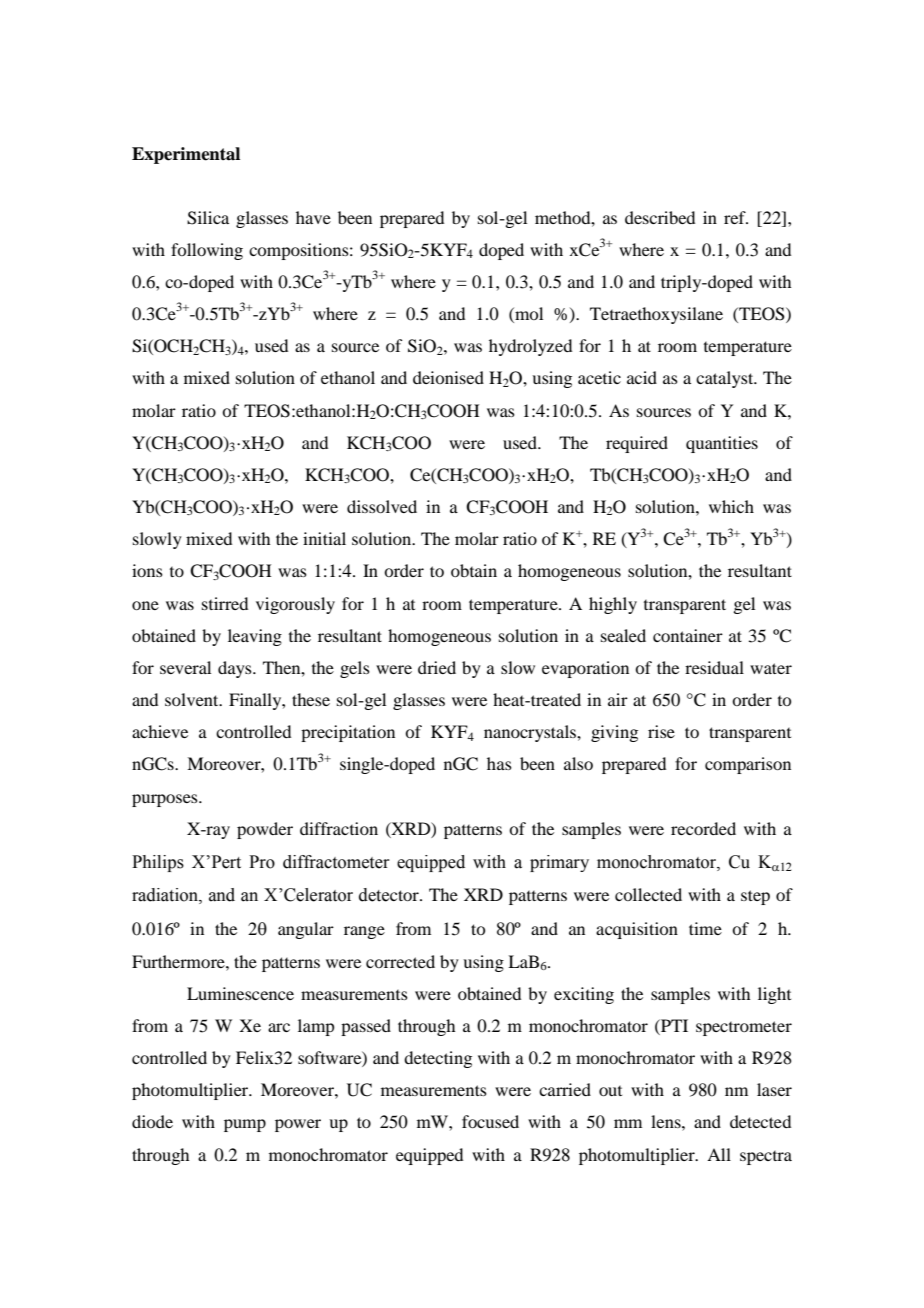 The height and width of the screenshot is (1308, 924). I want to click on ref, so click(736, 217).
